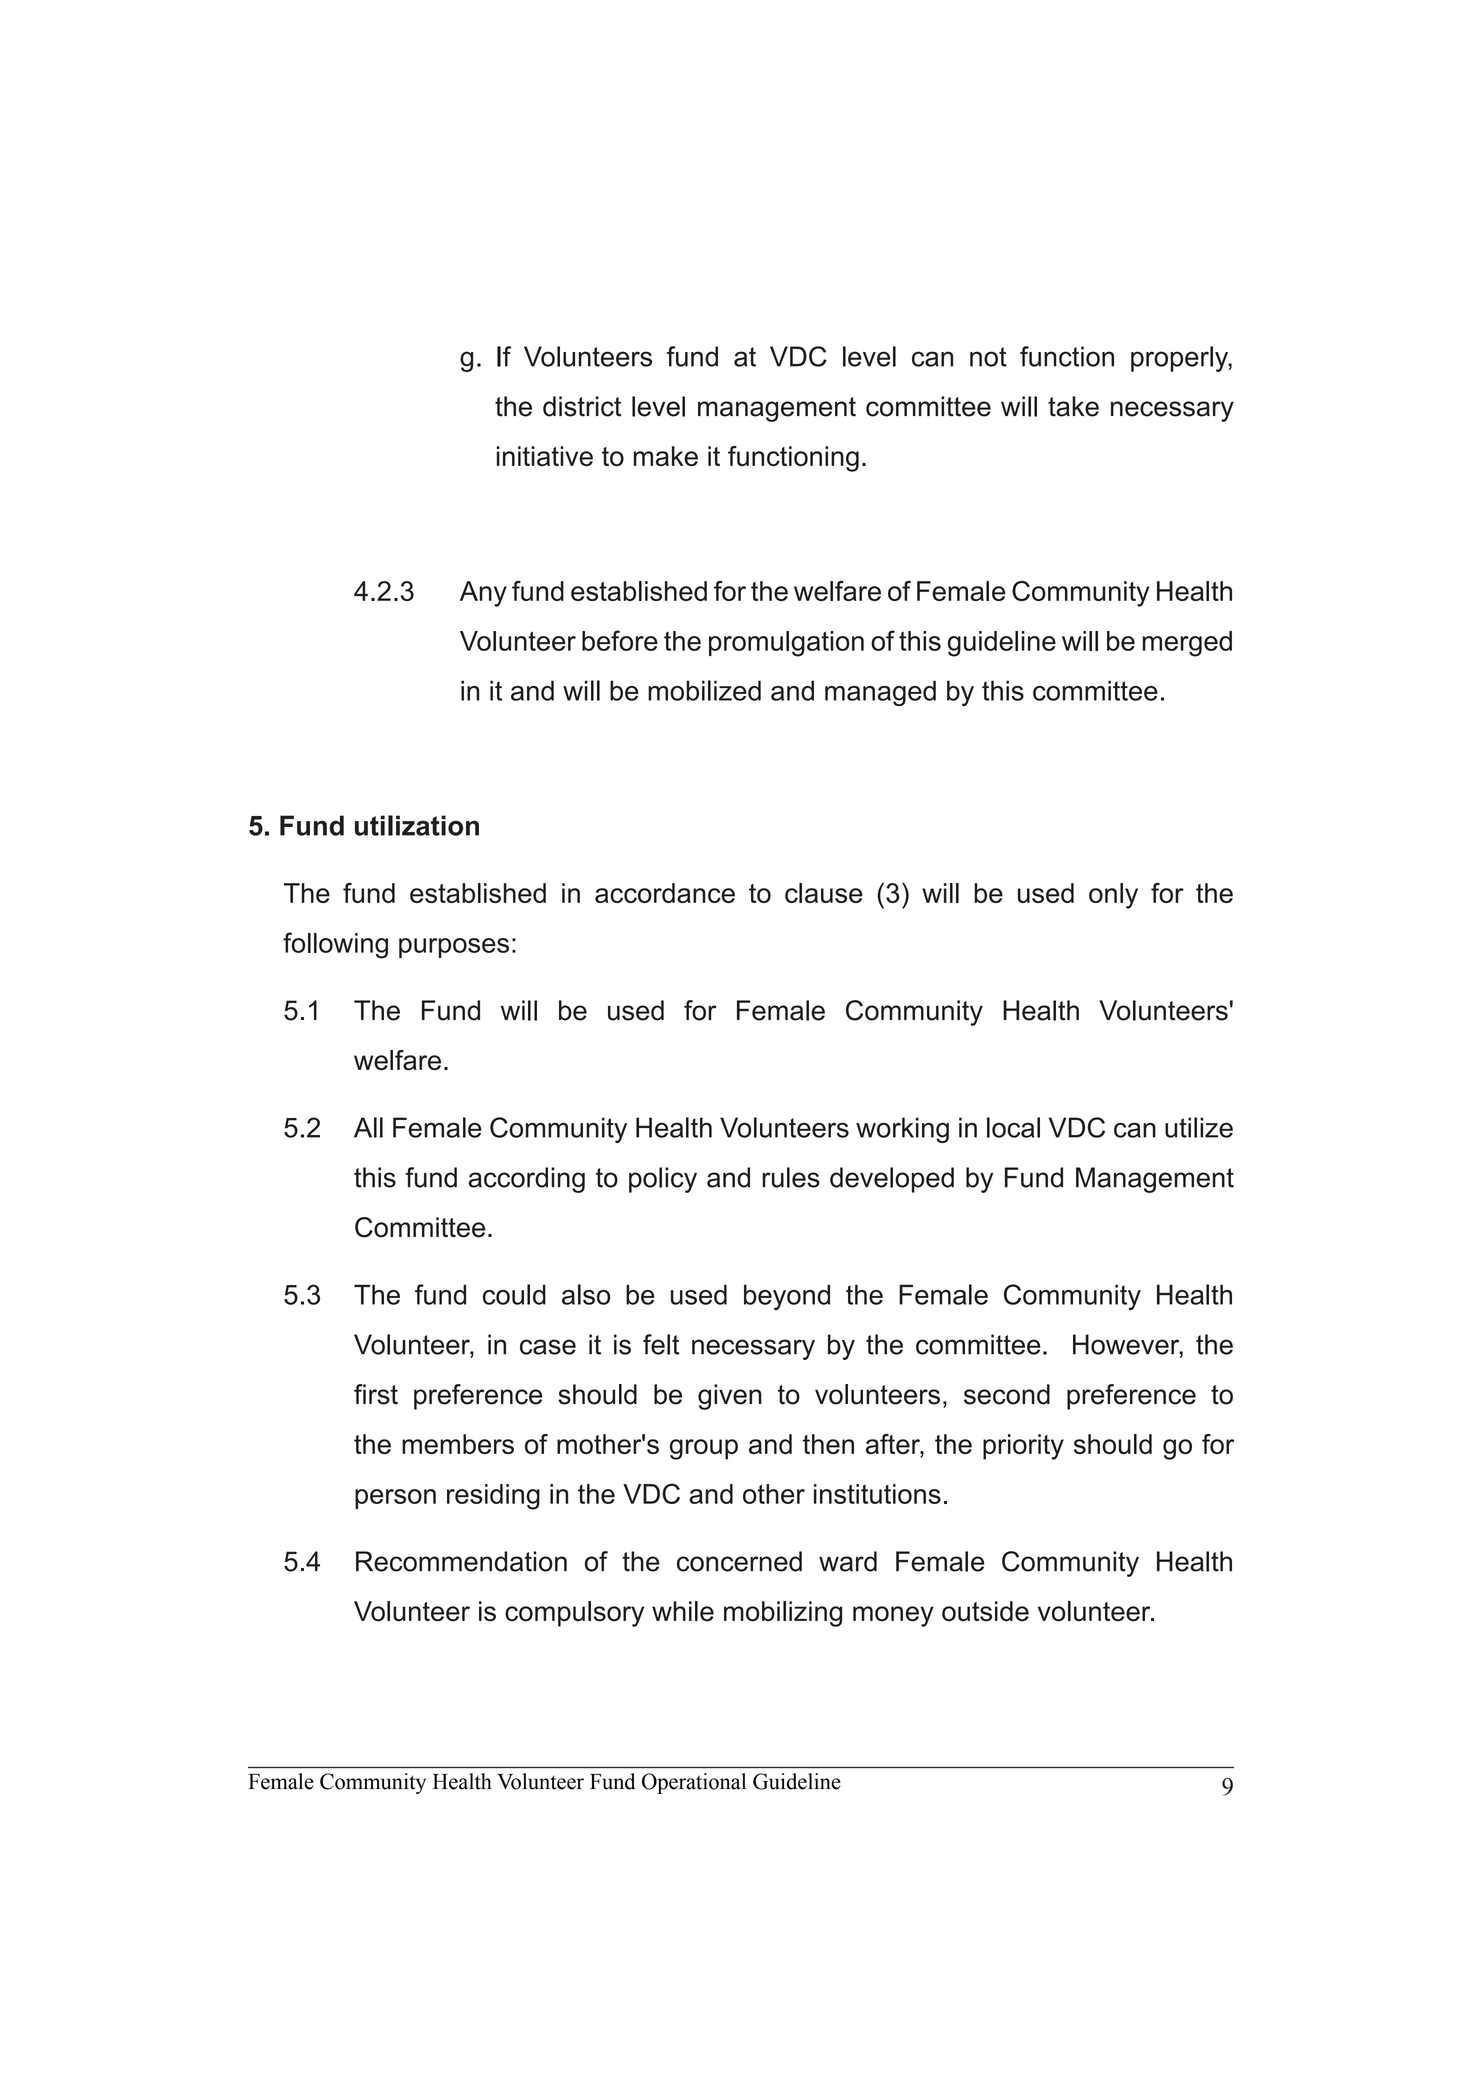 This document has width=1482, height=2097. Describe the element at coordinates (694, 1783) in the document. I see `Operational` at that location.
